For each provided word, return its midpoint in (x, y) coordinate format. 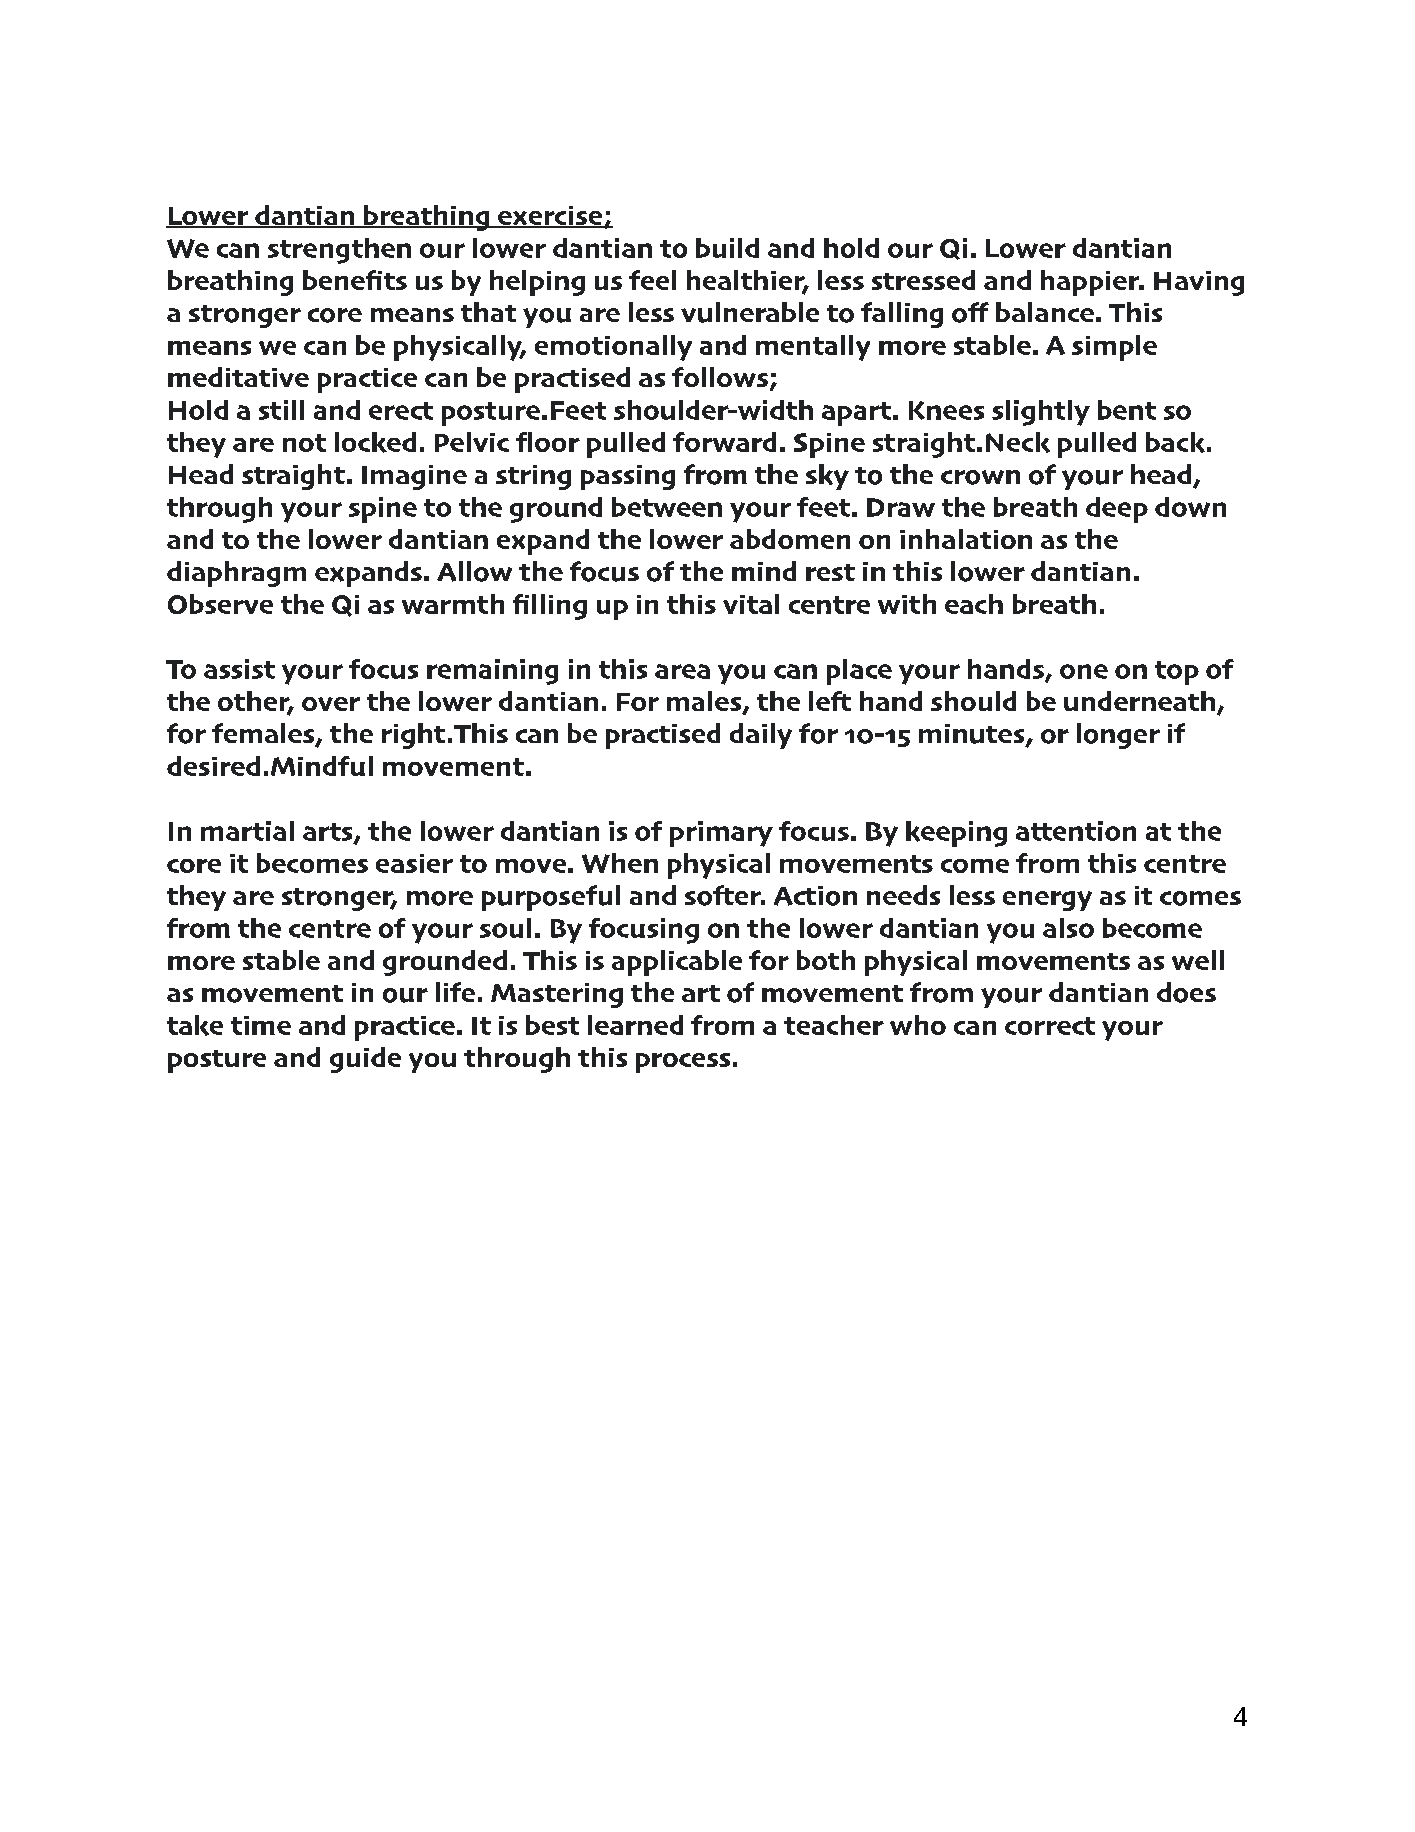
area (682, 671)
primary (721, 834)
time (261, 1025)
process (683, 1063)
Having (1199, 283)
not (304, 443)
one (1084, 671)
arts (329, 833)
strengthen (339, 251)
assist (239, 669)
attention (1076, 831)
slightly (1041, 413)
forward (724, 442)
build (727, 248)
